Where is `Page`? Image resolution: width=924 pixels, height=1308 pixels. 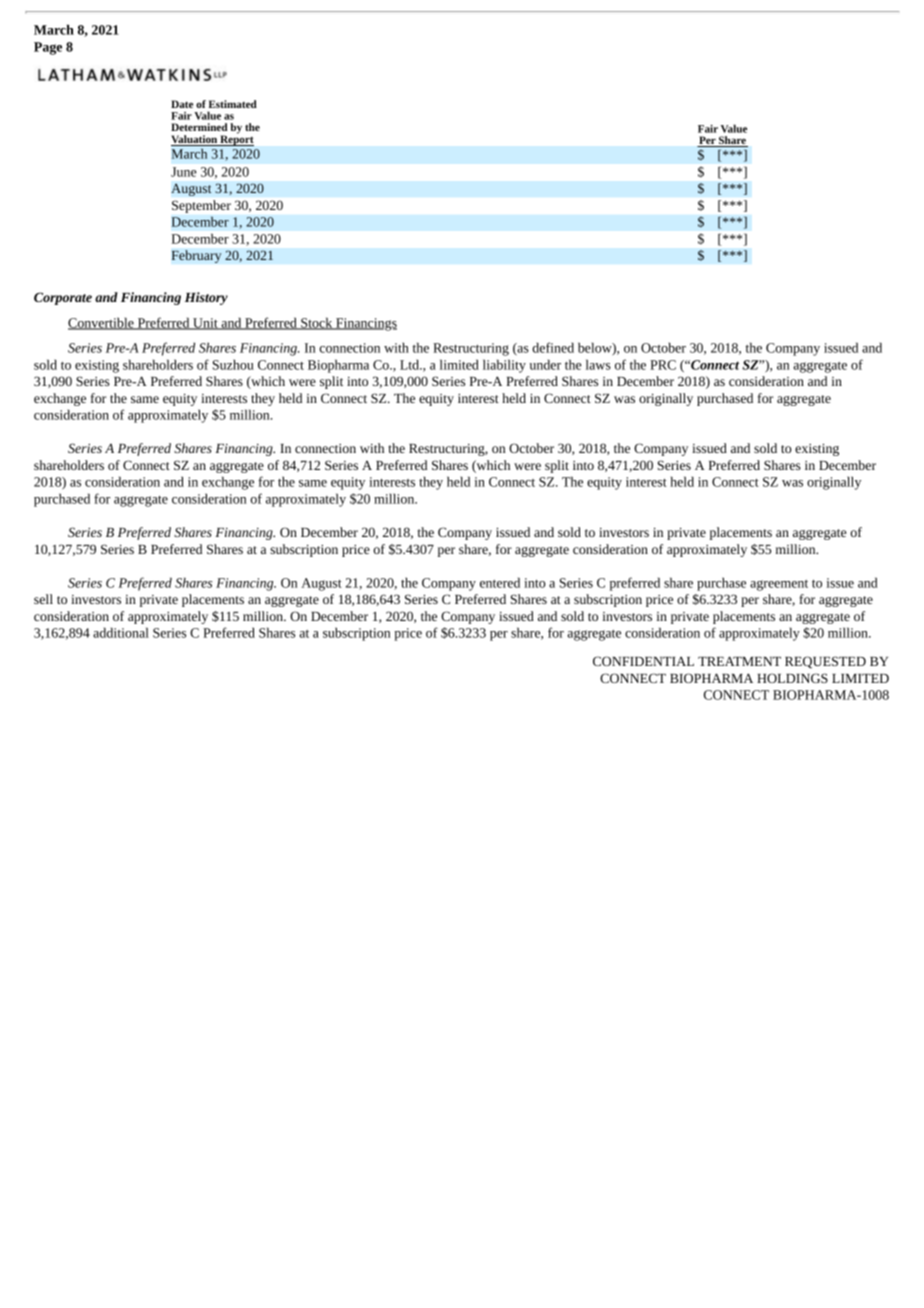 Page is located at coordinates (48, 48).
